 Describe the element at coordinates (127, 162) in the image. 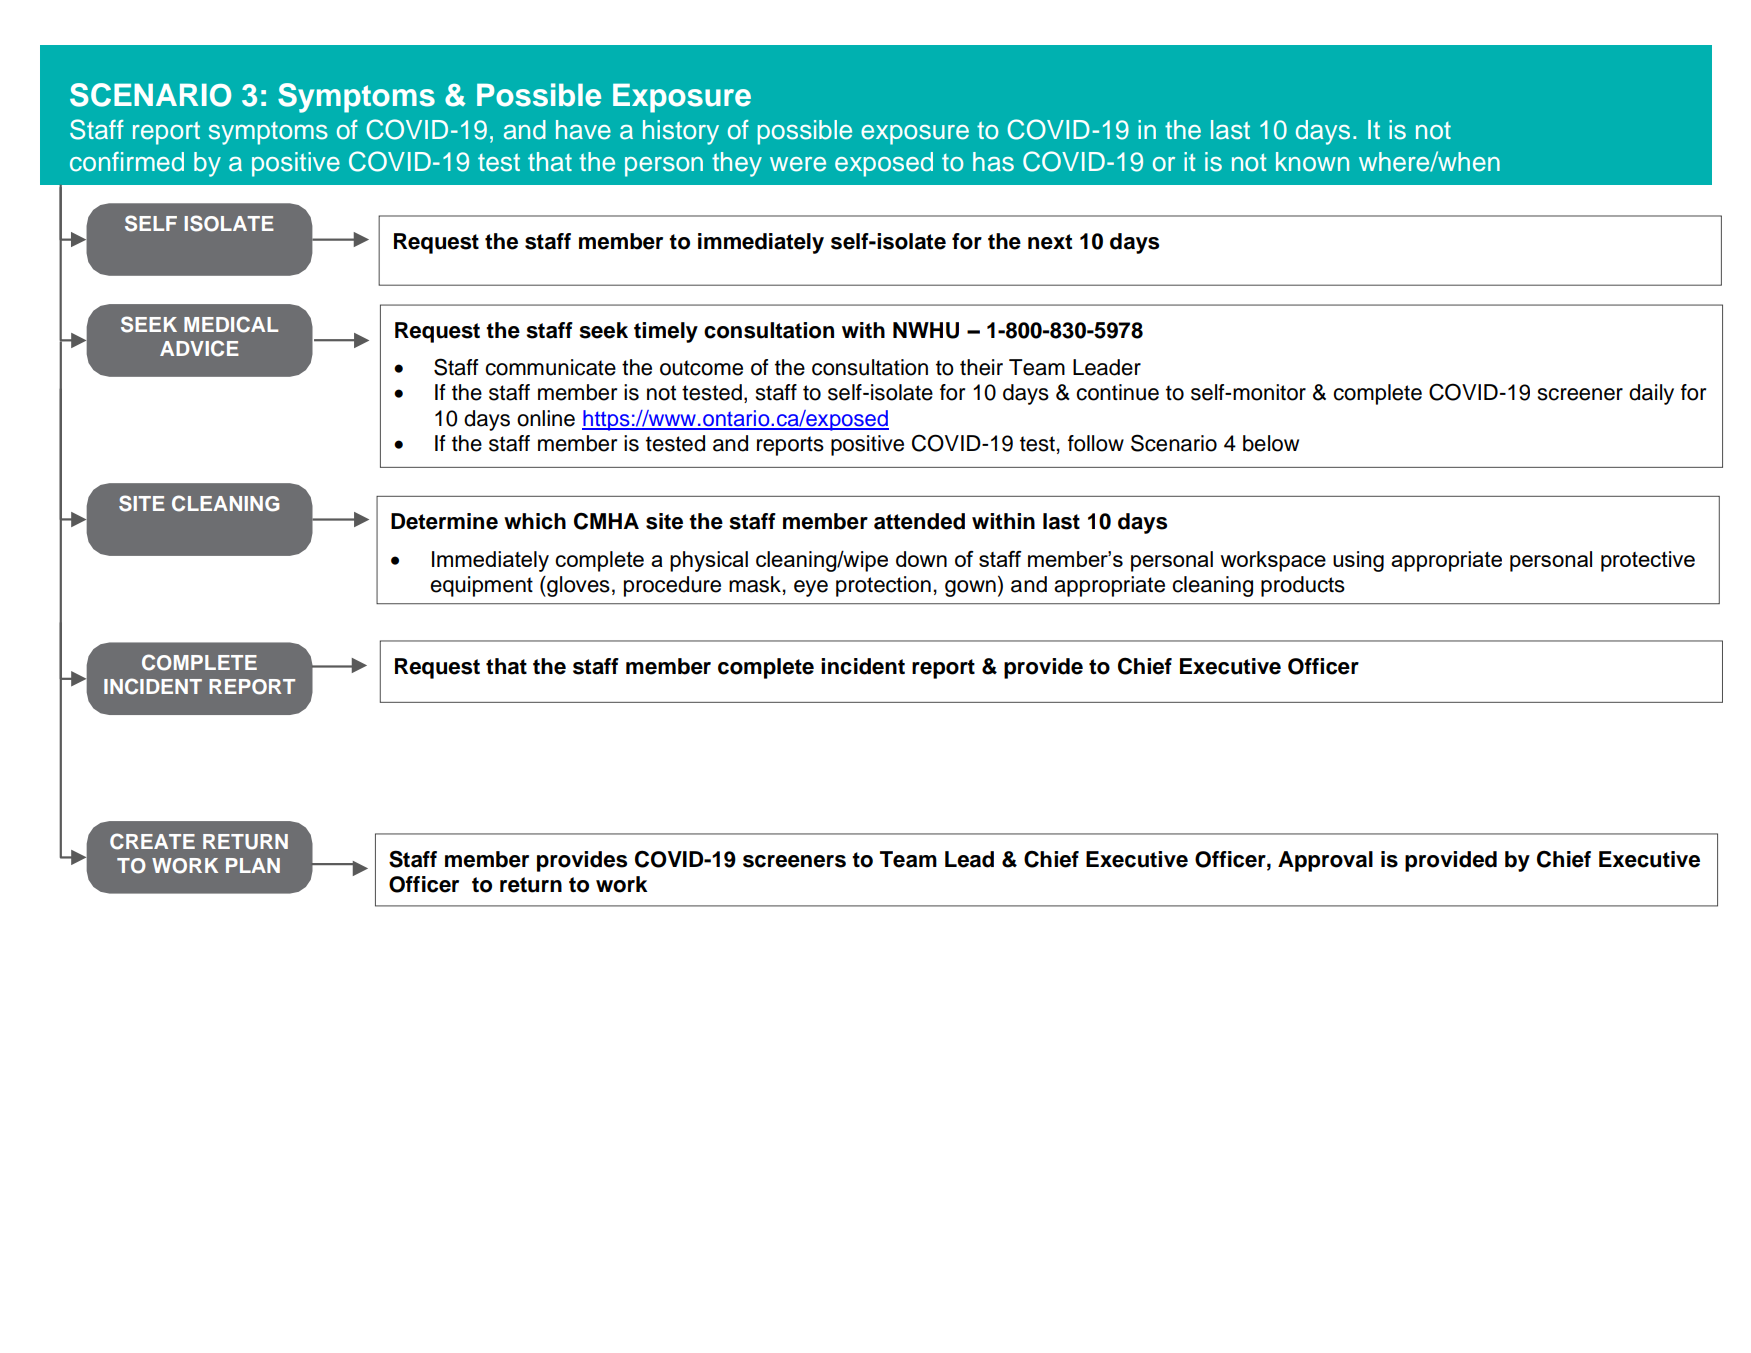

I see `confirmed` at that location.
